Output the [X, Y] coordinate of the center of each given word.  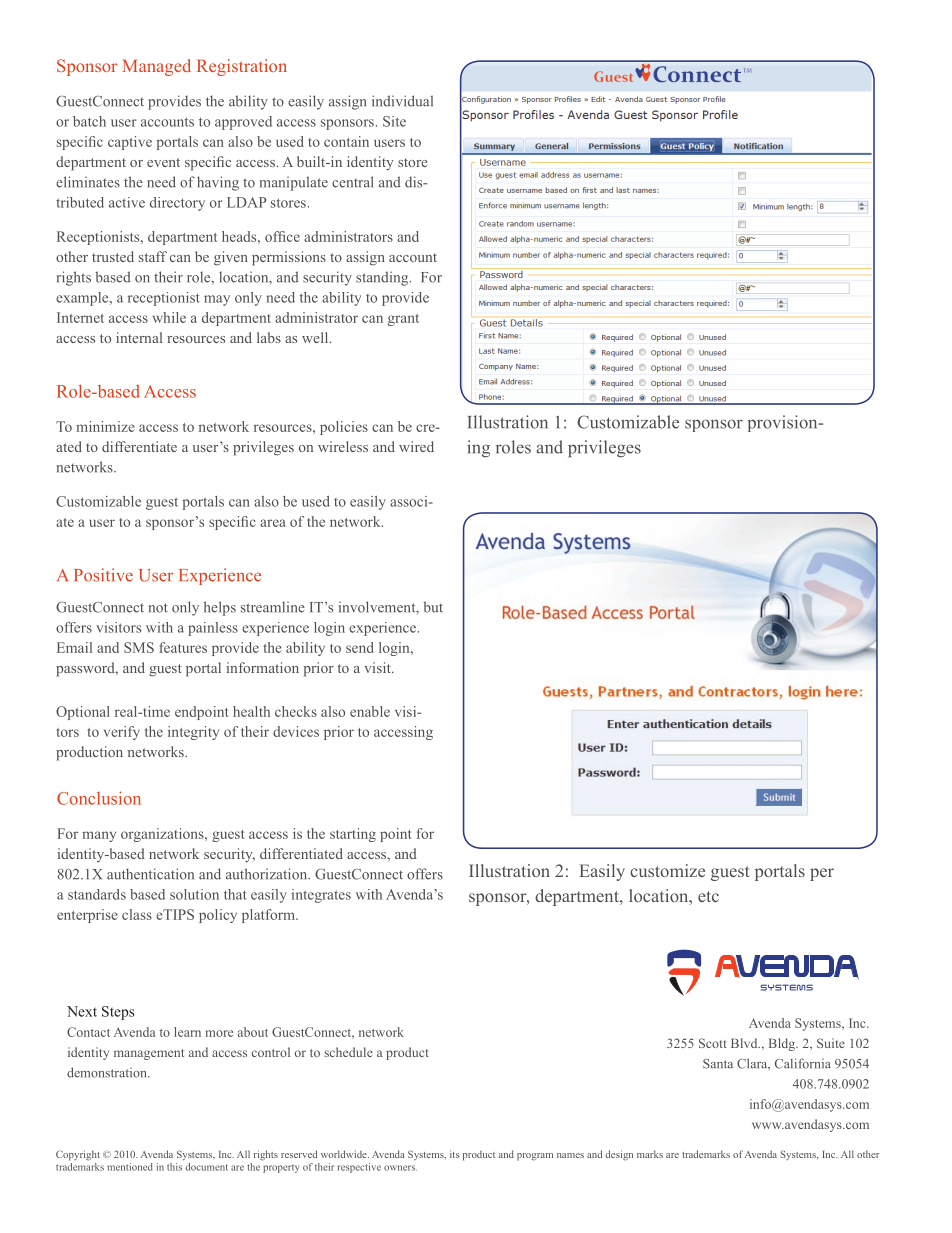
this [174, 1167]
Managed [156, 67]
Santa [718, 1064]
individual [402, 101]
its [455, 1154]
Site [394, 121]
